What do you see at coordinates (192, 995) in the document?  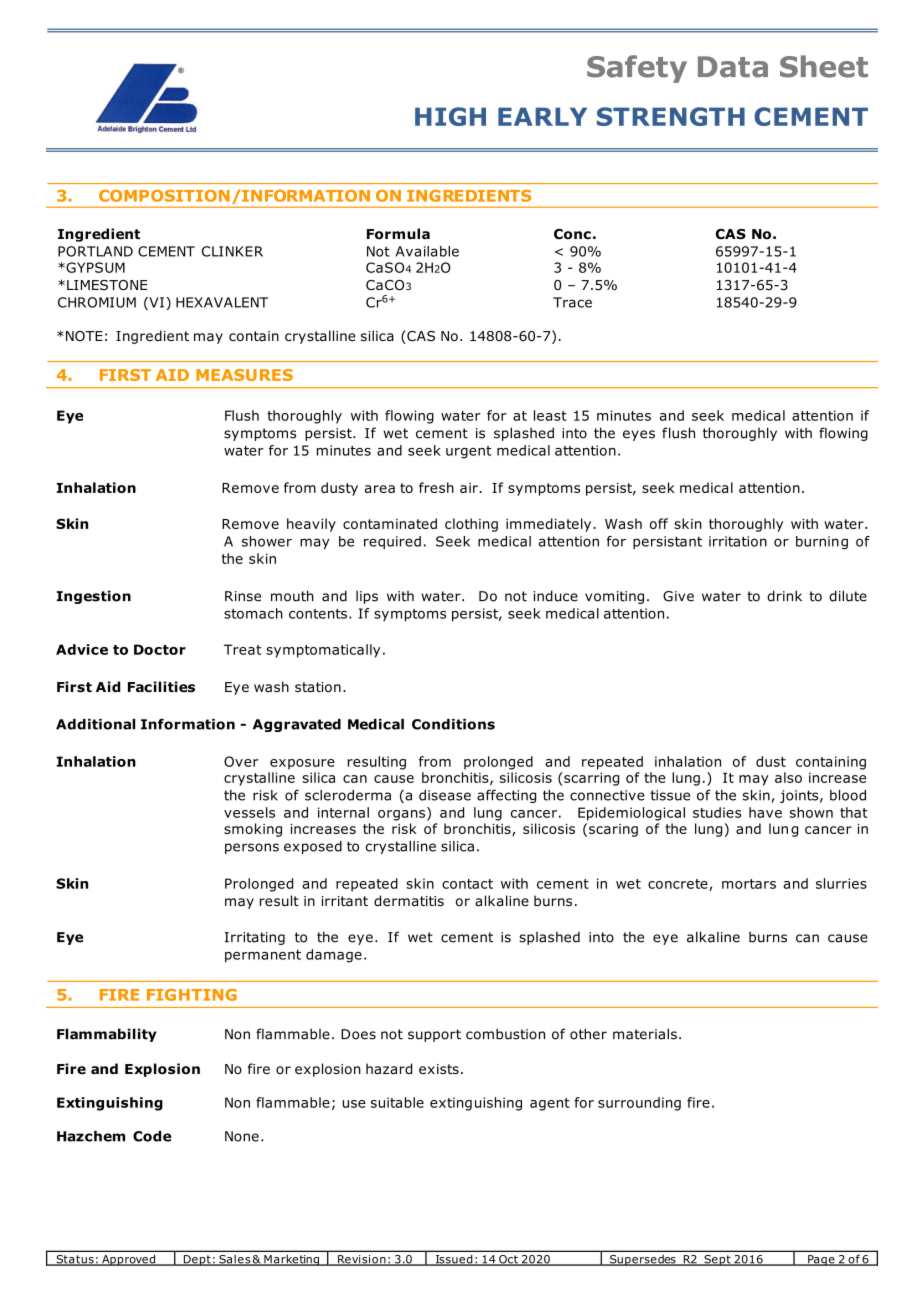 I see `FIGHTING` at bounding box center [192, 995].
